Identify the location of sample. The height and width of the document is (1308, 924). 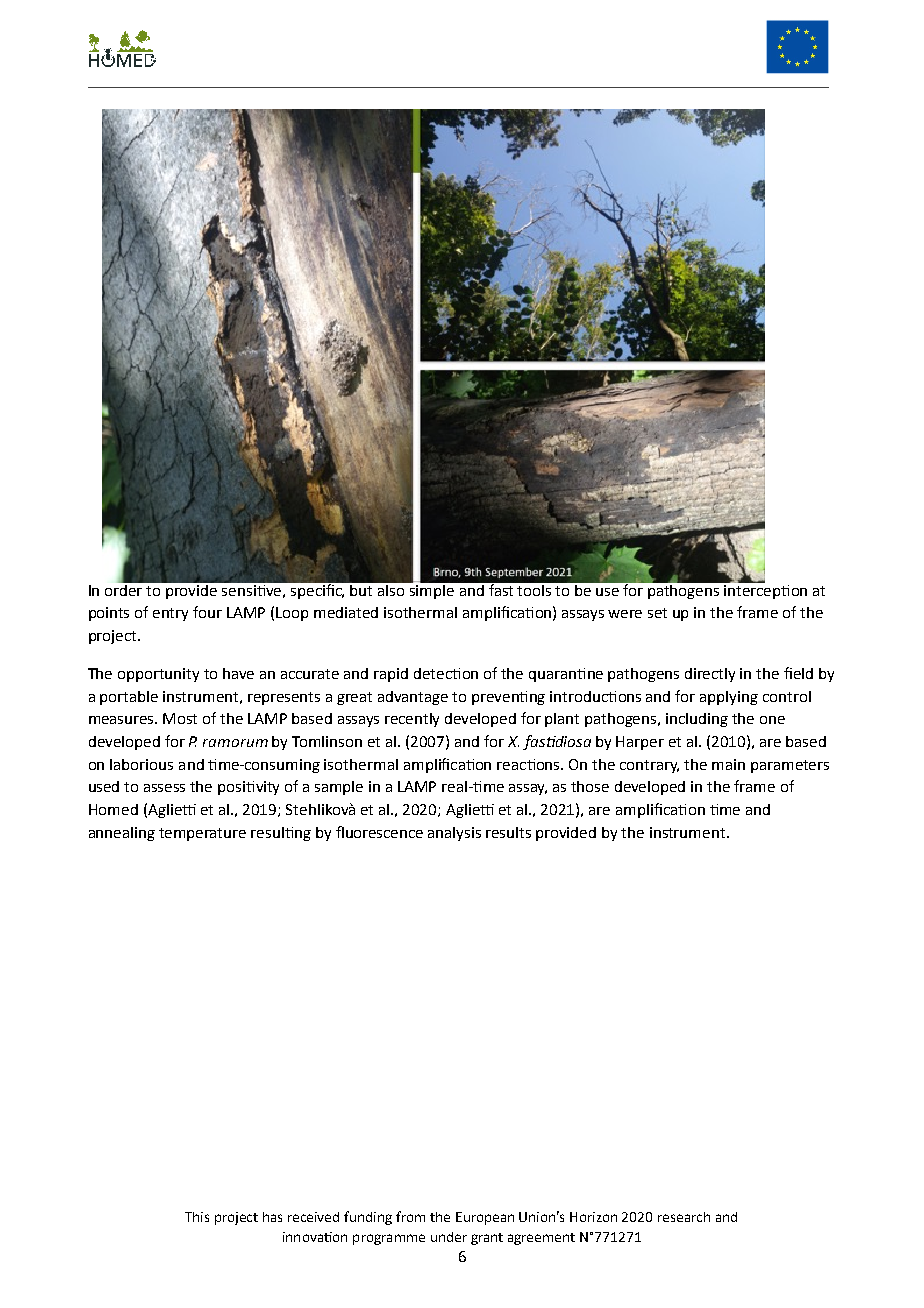
(339, 788).
